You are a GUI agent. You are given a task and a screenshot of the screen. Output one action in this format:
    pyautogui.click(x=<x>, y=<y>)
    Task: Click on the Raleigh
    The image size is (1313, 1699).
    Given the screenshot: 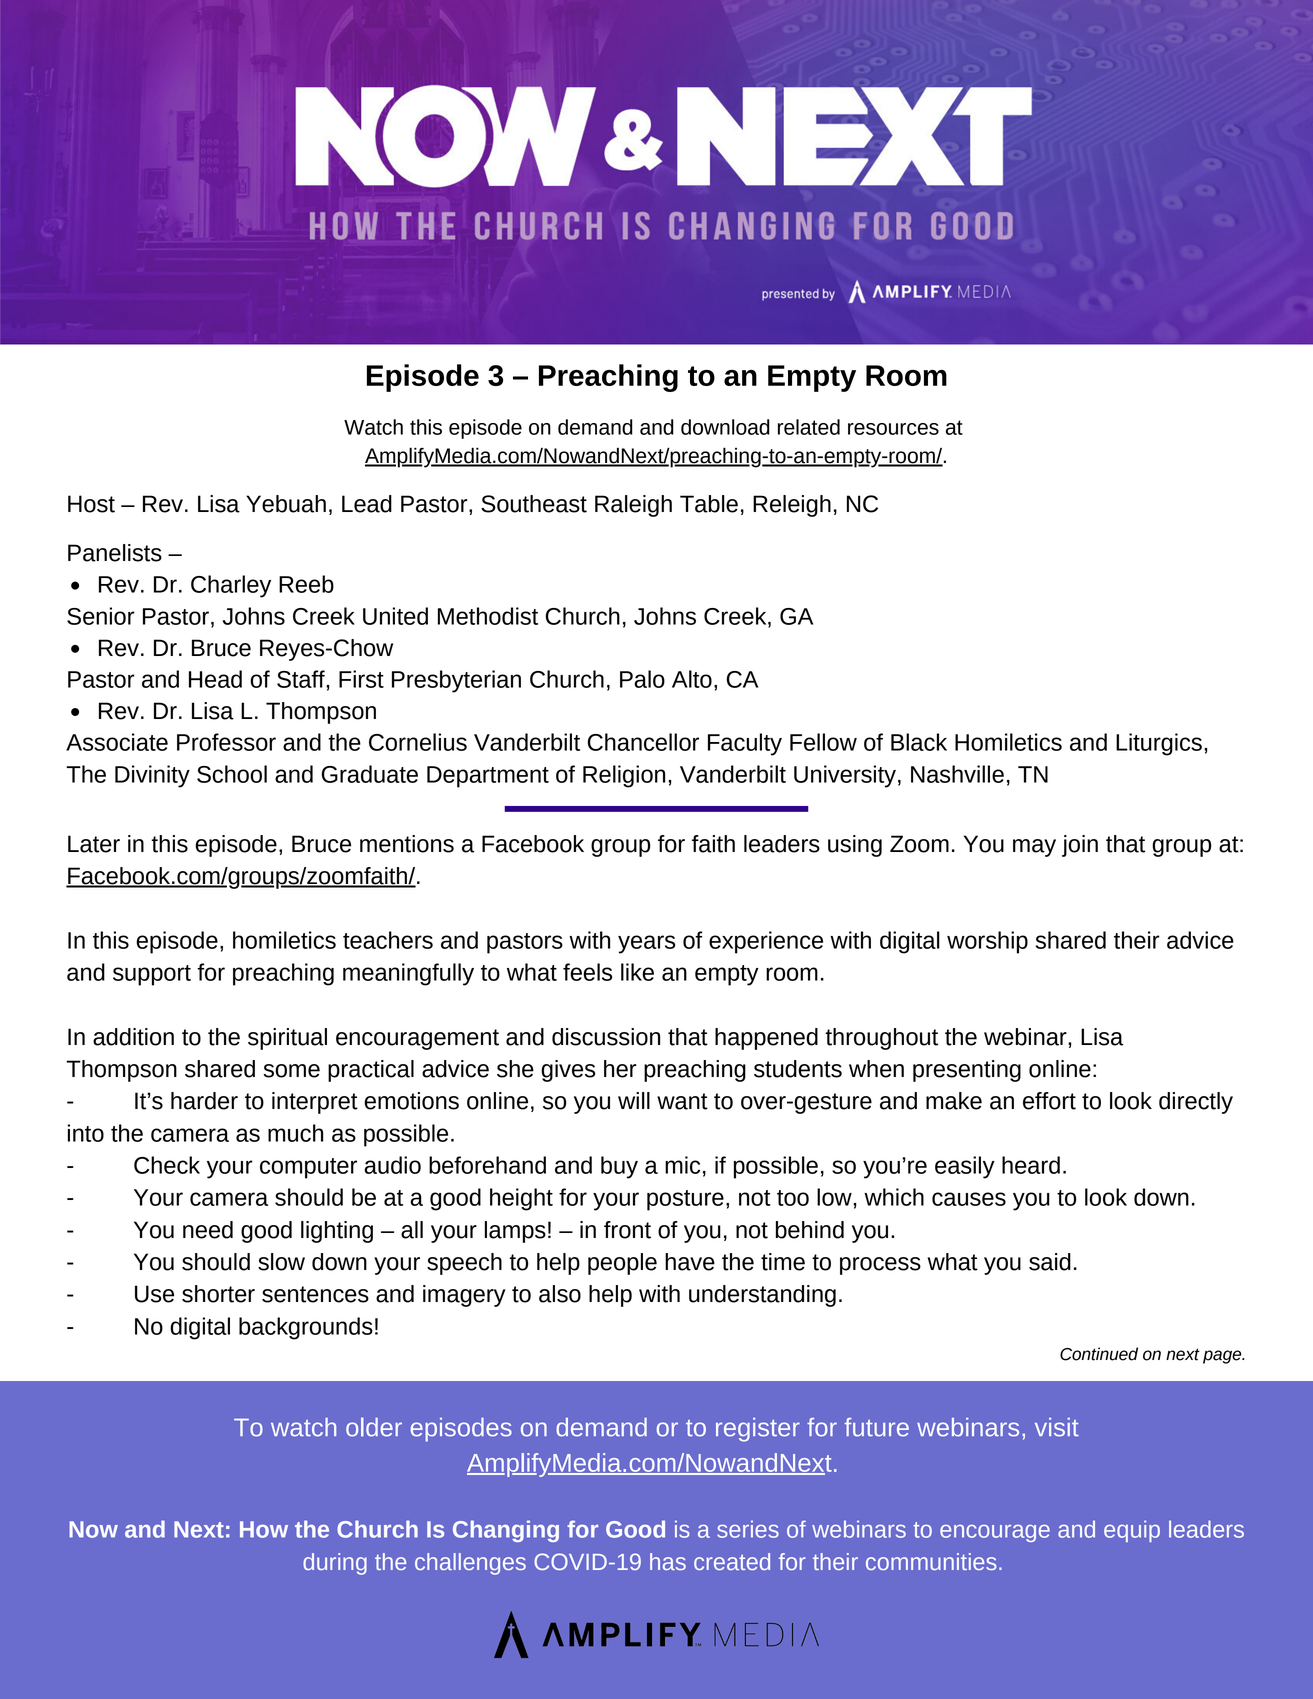 What is the action you would take?
    pyautogui.click(x=633, y=506)
